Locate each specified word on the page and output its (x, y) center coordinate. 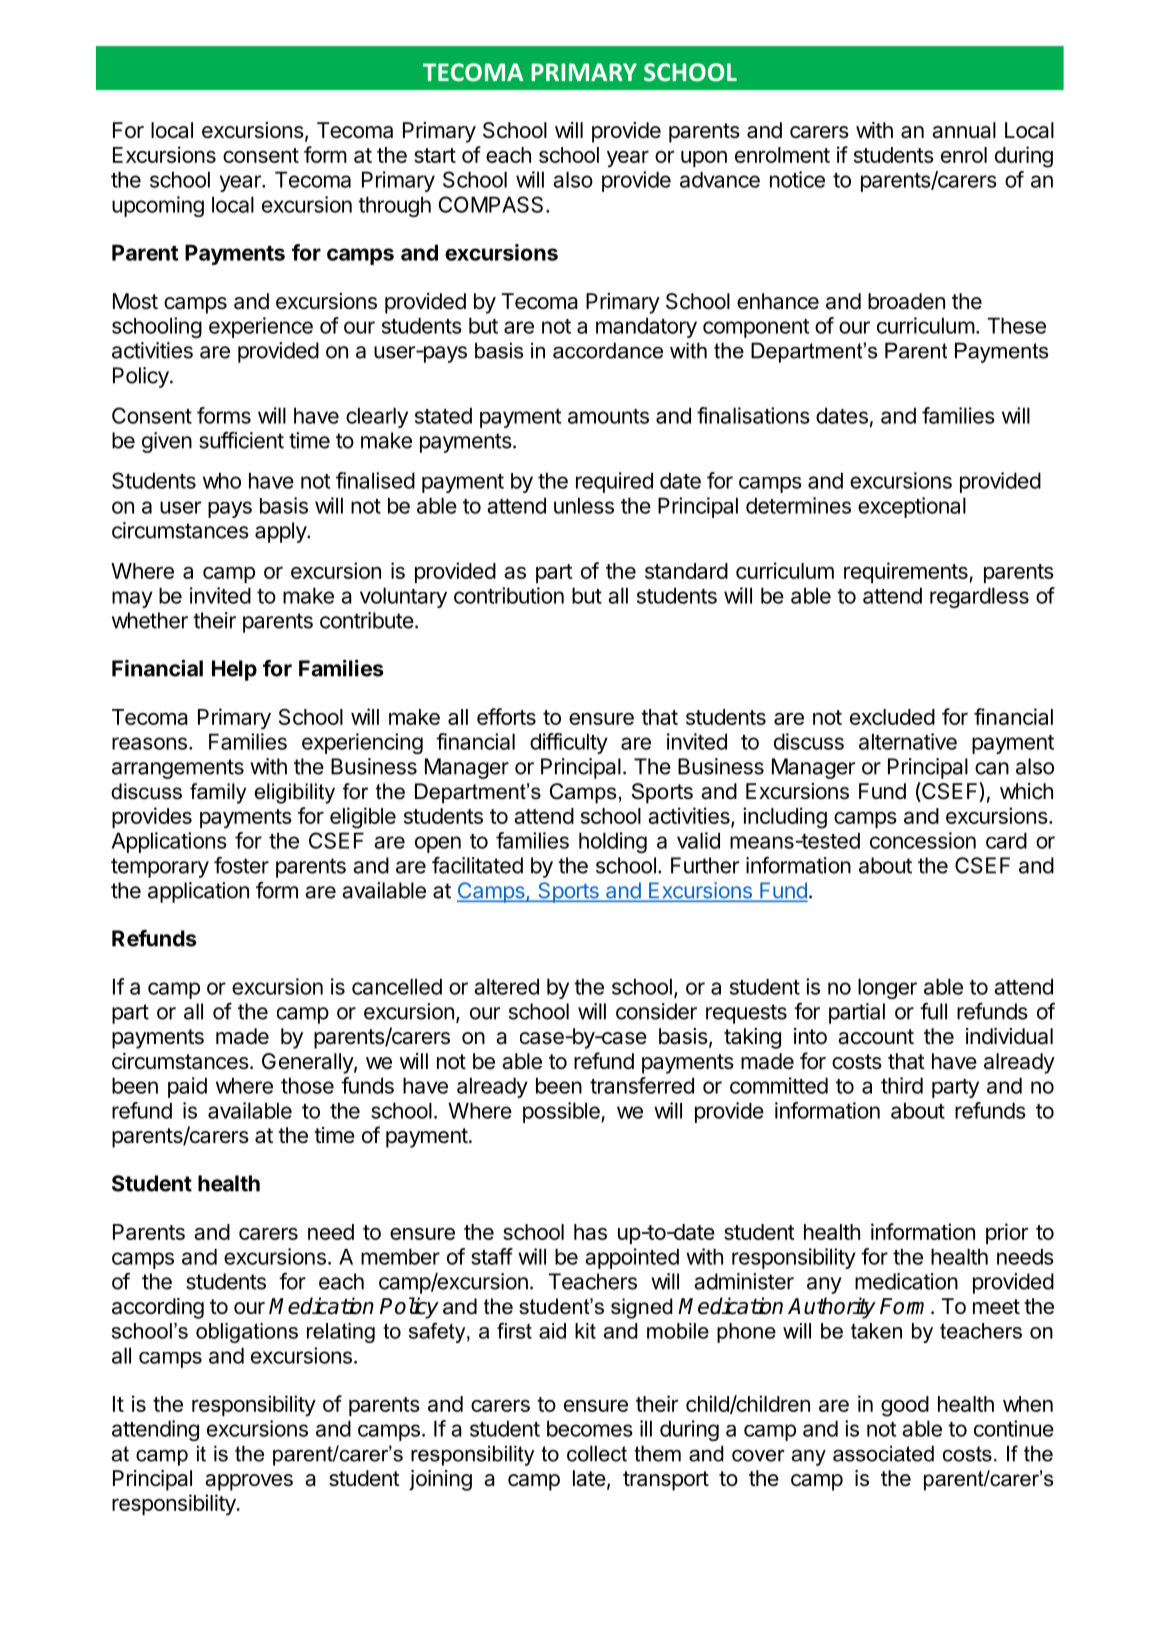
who (222, 480)
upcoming (158, 206)
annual (964, 130)
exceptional (912, 507)
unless (584, 505)
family (218, 793)
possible (562, 1112)
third (902, 1085)
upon (704, 159)
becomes (590, 1428)
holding (613, 842)
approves (249, 1482)
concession (923, 840)
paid (187, 1087)
